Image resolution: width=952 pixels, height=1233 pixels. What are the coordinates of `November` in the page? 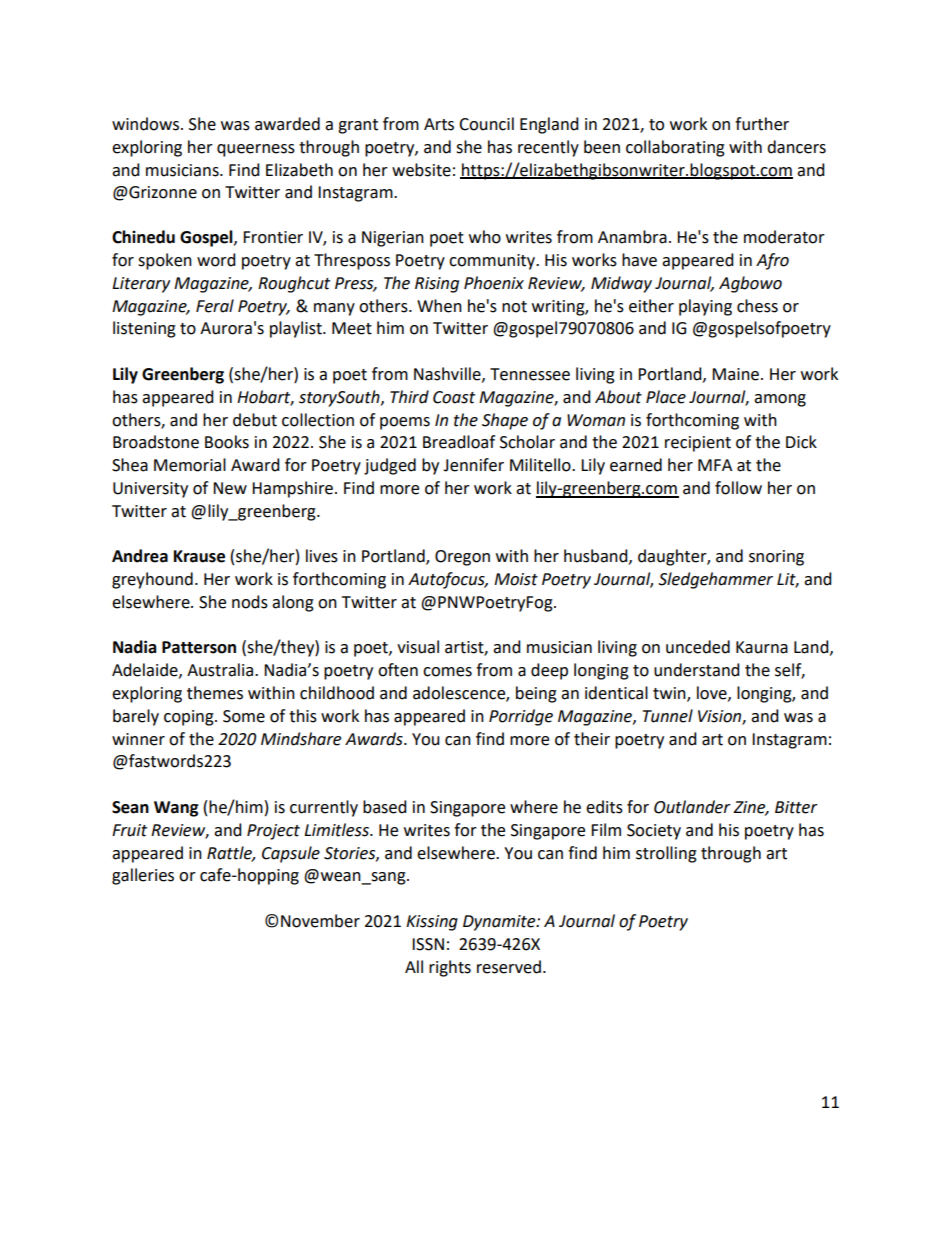 It's located at (320, 921).
